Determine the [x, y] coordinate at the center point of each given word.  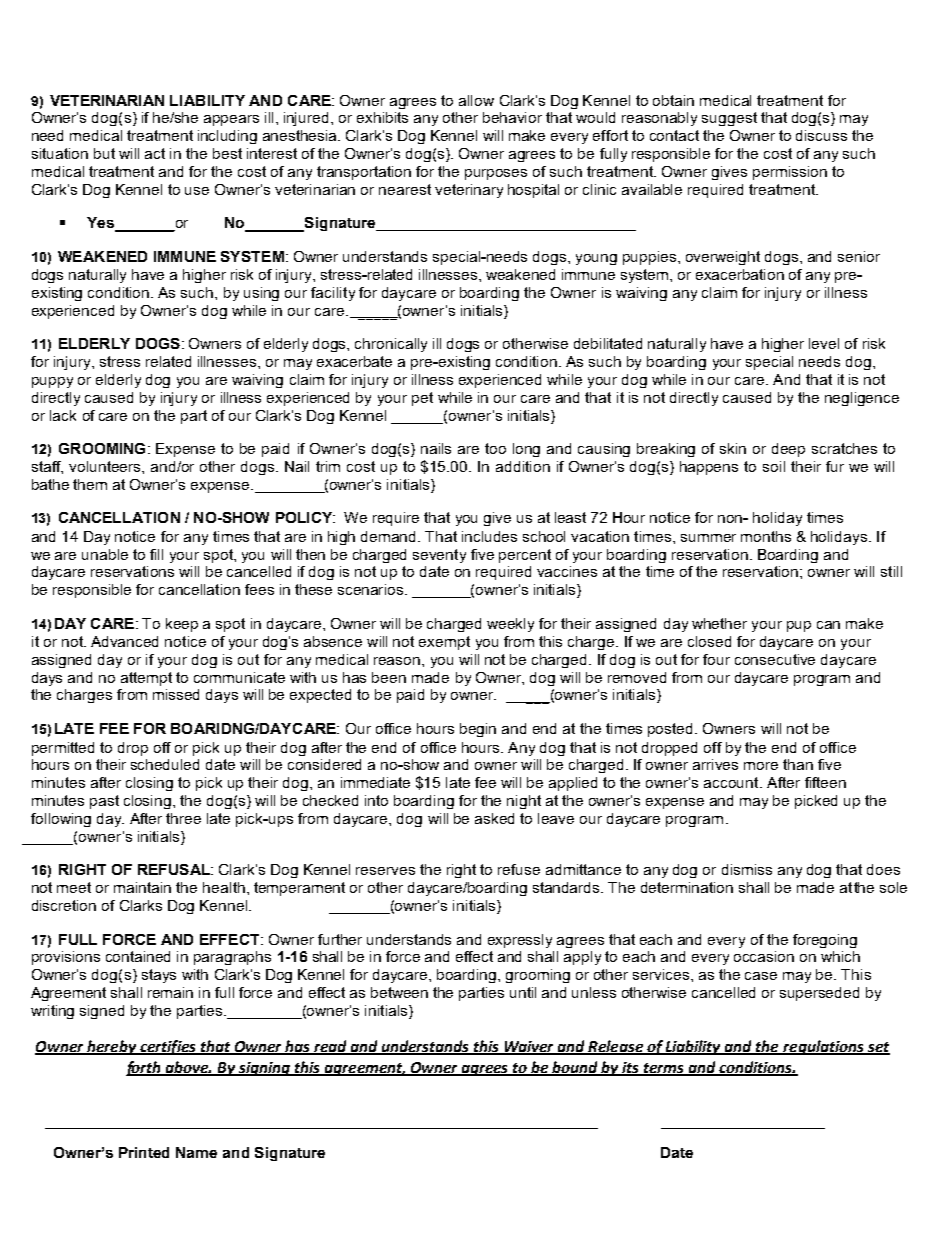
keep [182, 625]
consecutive [775, 659]
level [824, 343]
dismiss [747, 869]
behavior [512, 117]
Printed [144, 1152]
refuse [519, 869]
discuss [821, 135]
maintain [142, 887]
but [104, 153]
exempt [444, 643]
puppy [52, 382]
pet [422, 399]
